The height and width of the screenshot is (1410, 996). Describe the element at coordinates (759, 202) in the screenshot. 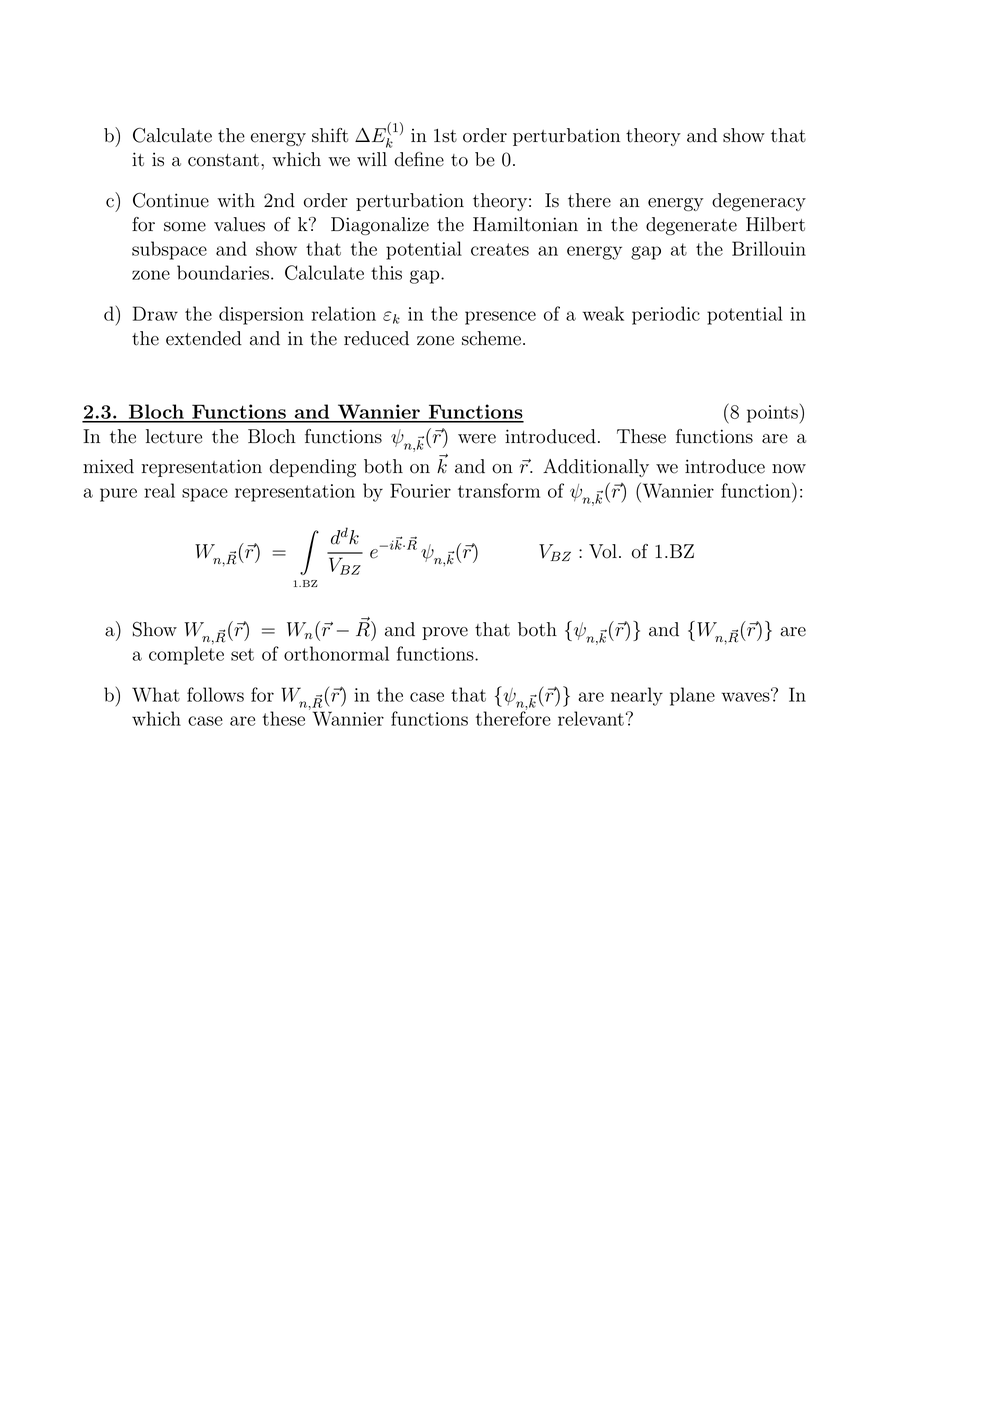

I see `degeneracy` at that location.
